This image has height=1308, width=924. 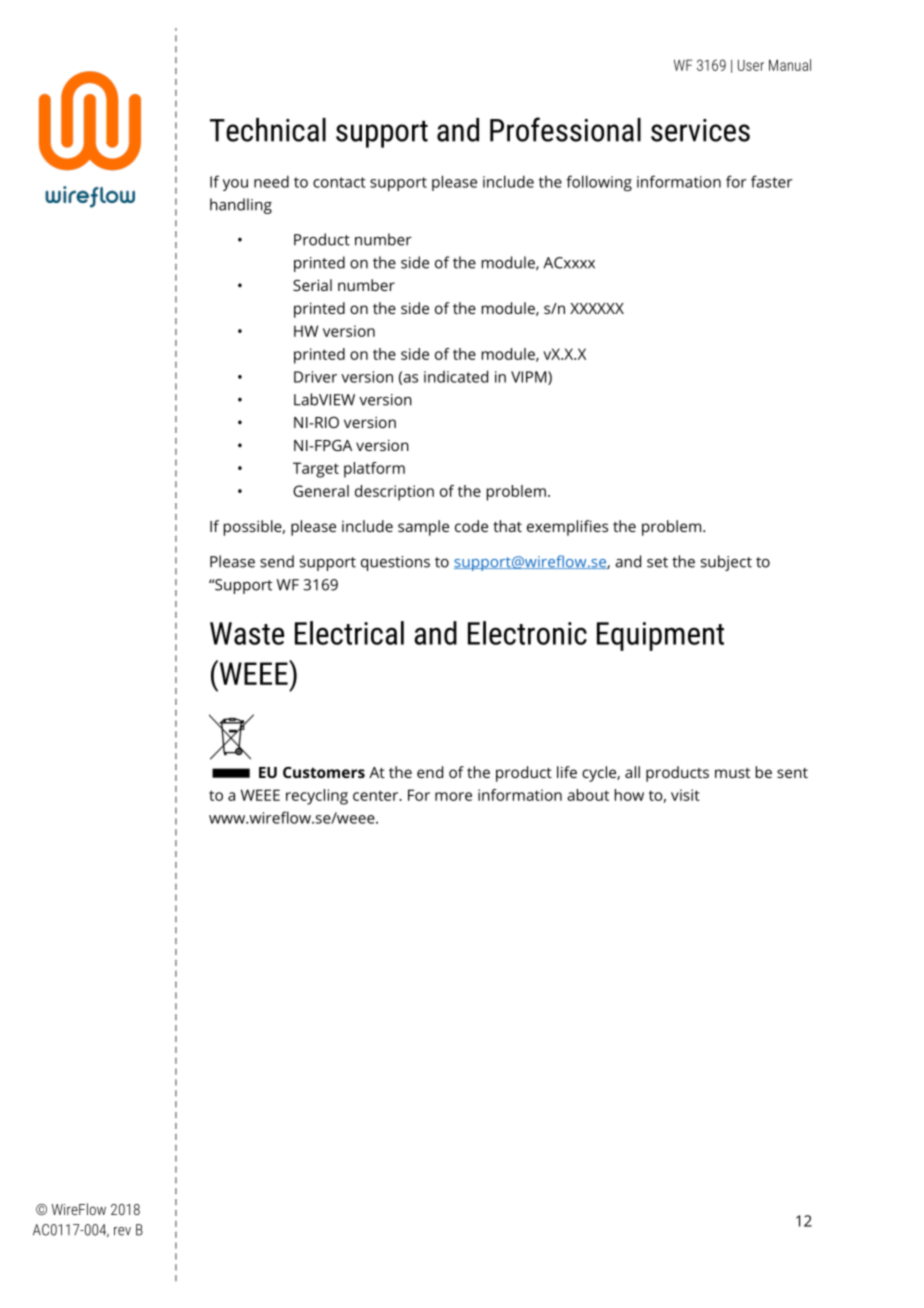 What do you see at coordinates (122, 1231) in the image?
I see `rev` at bounding box center [122, 1231].
